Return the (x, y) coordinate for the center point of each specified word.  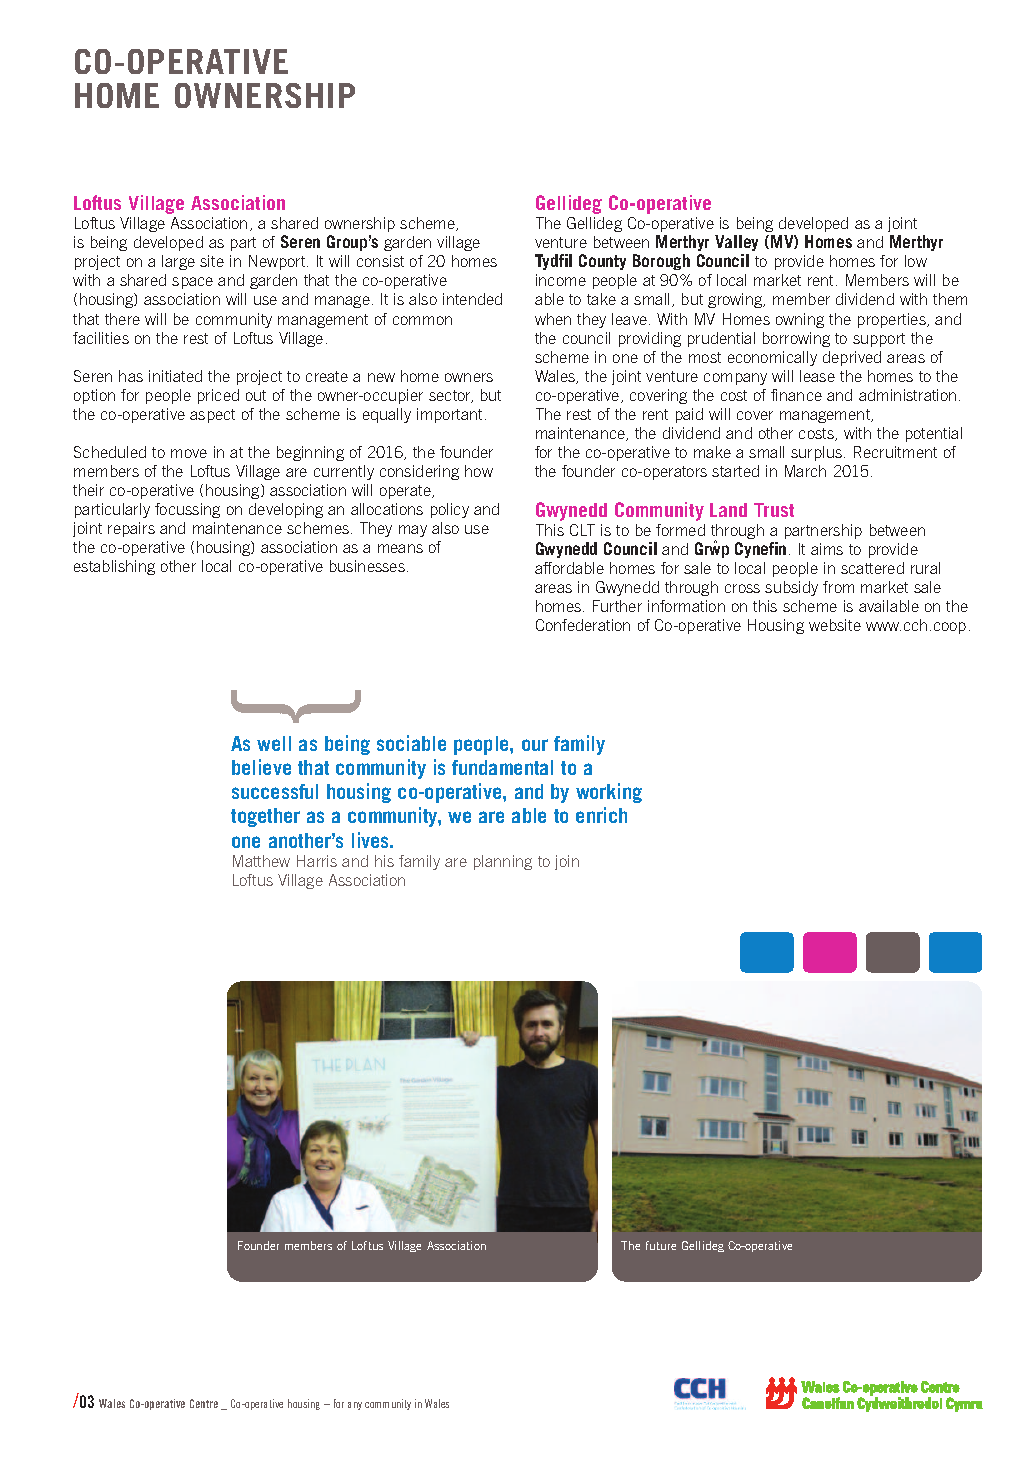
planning (503, 862)
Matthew (261, 861)
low (916, 261)
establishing (114, 567)
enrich (601, 815)
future (661, 1245)
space (192, 283)
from (838, 587)
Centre (204, 1403)
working (609, 793)
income (561, 280)
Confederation (583, 625)
